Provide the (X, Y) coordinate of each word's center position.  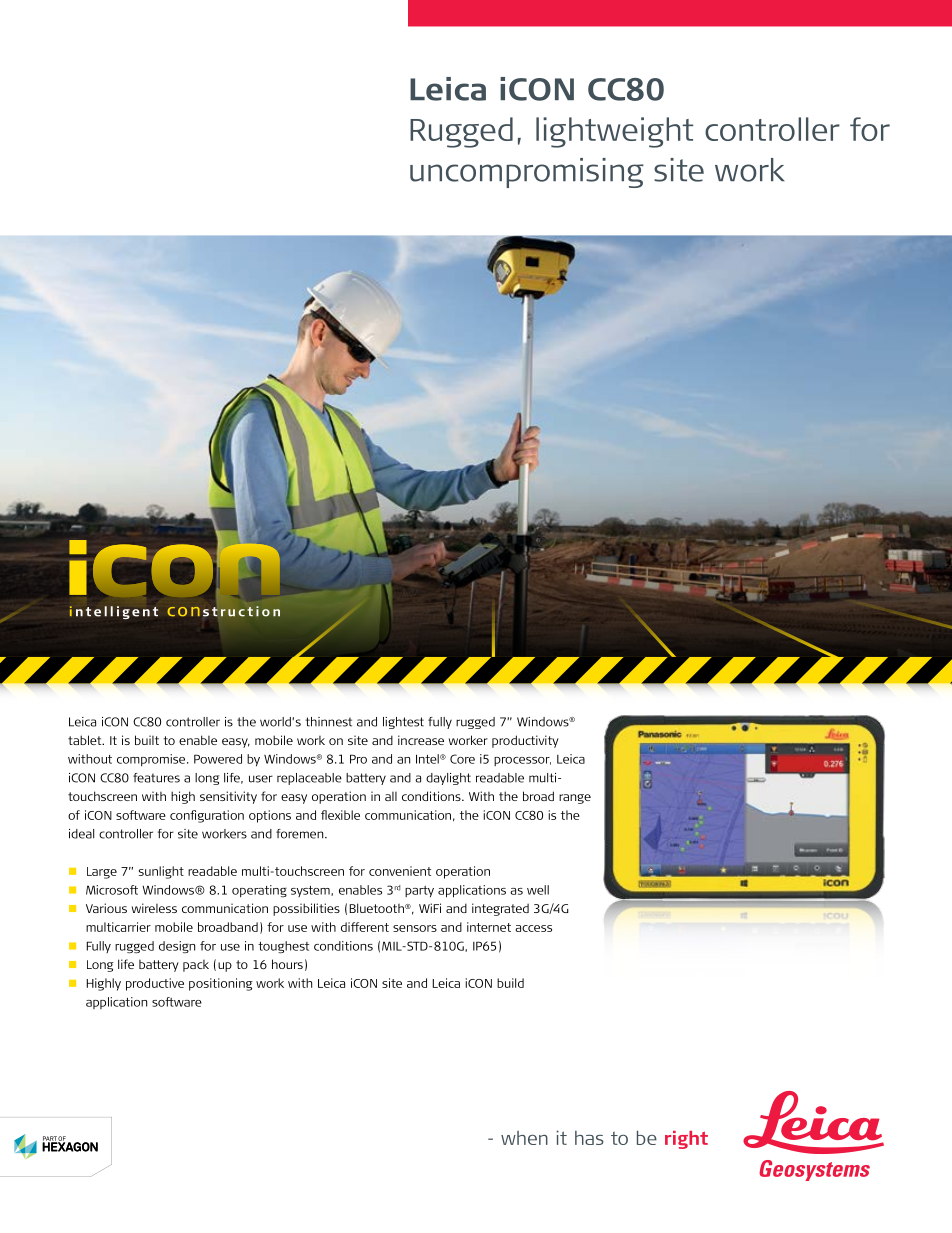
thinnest (328, 722)
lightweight (614, 132)
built (147, 740)
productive (155, 984)
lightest (403, 723)
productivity (525, 741)
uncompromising (527, 173)
